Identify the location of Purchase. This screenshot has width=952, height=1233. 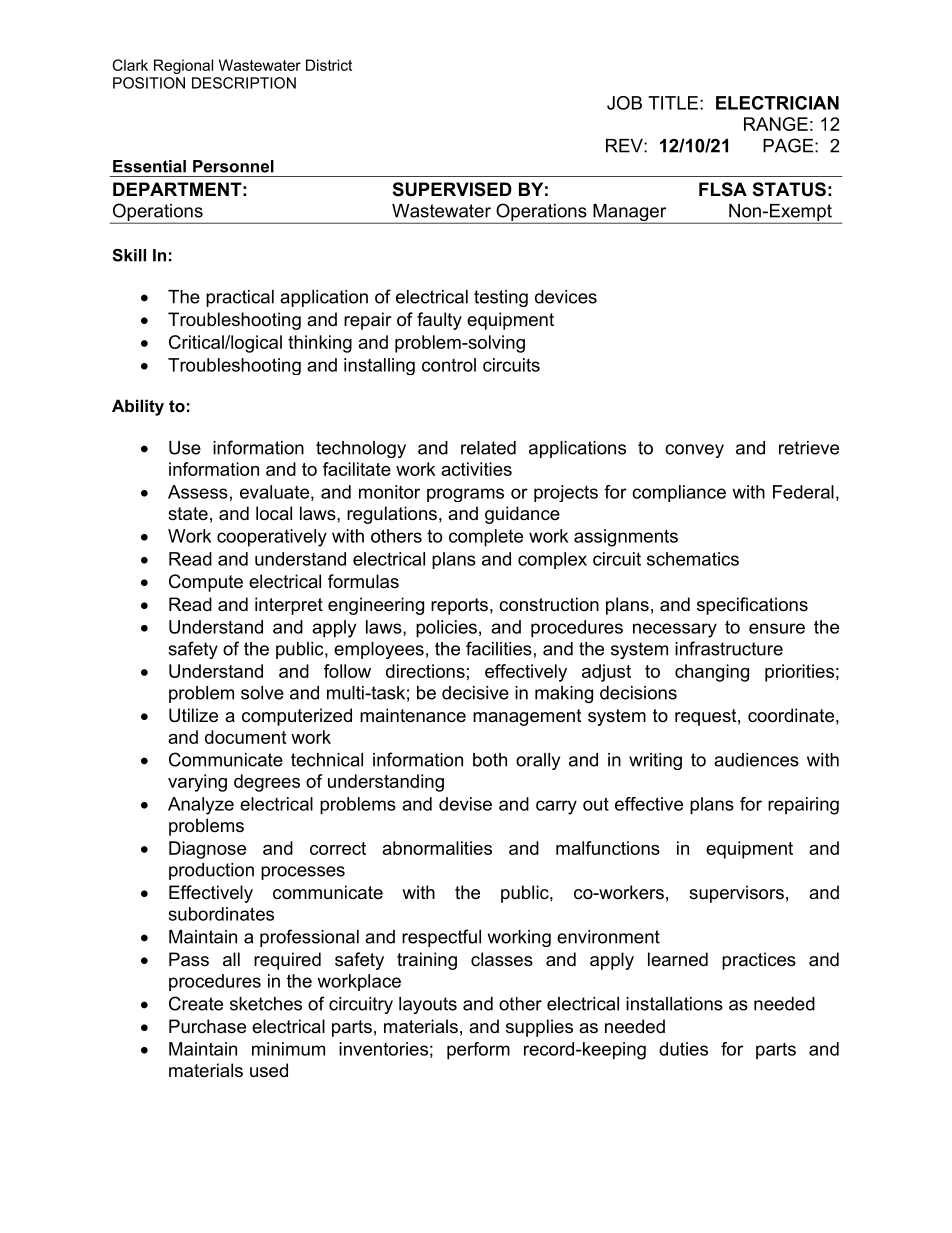
(207, 1026).
